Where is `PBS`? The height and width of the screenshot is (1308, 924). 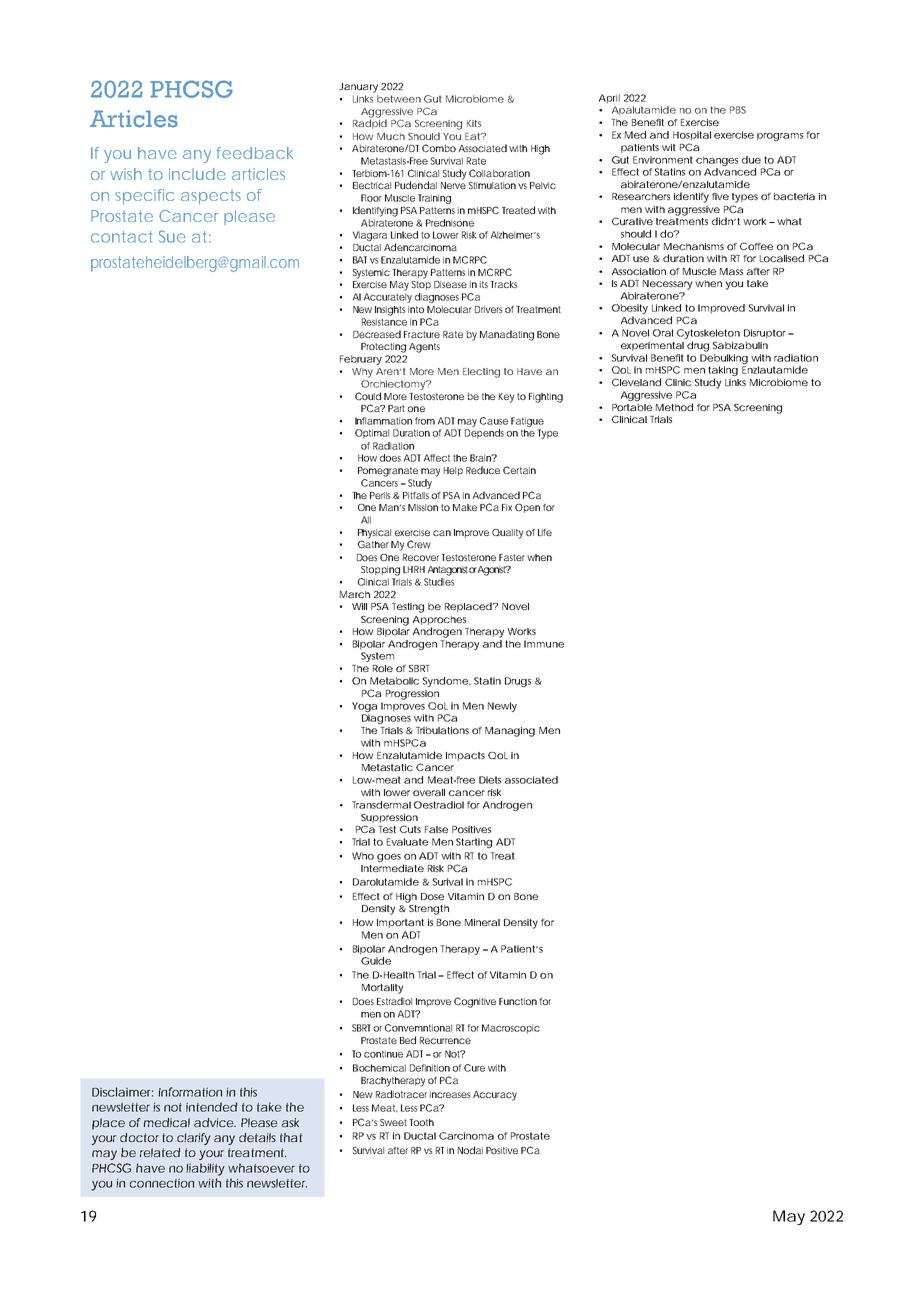 PBS is located at coordinates (738, 110).
